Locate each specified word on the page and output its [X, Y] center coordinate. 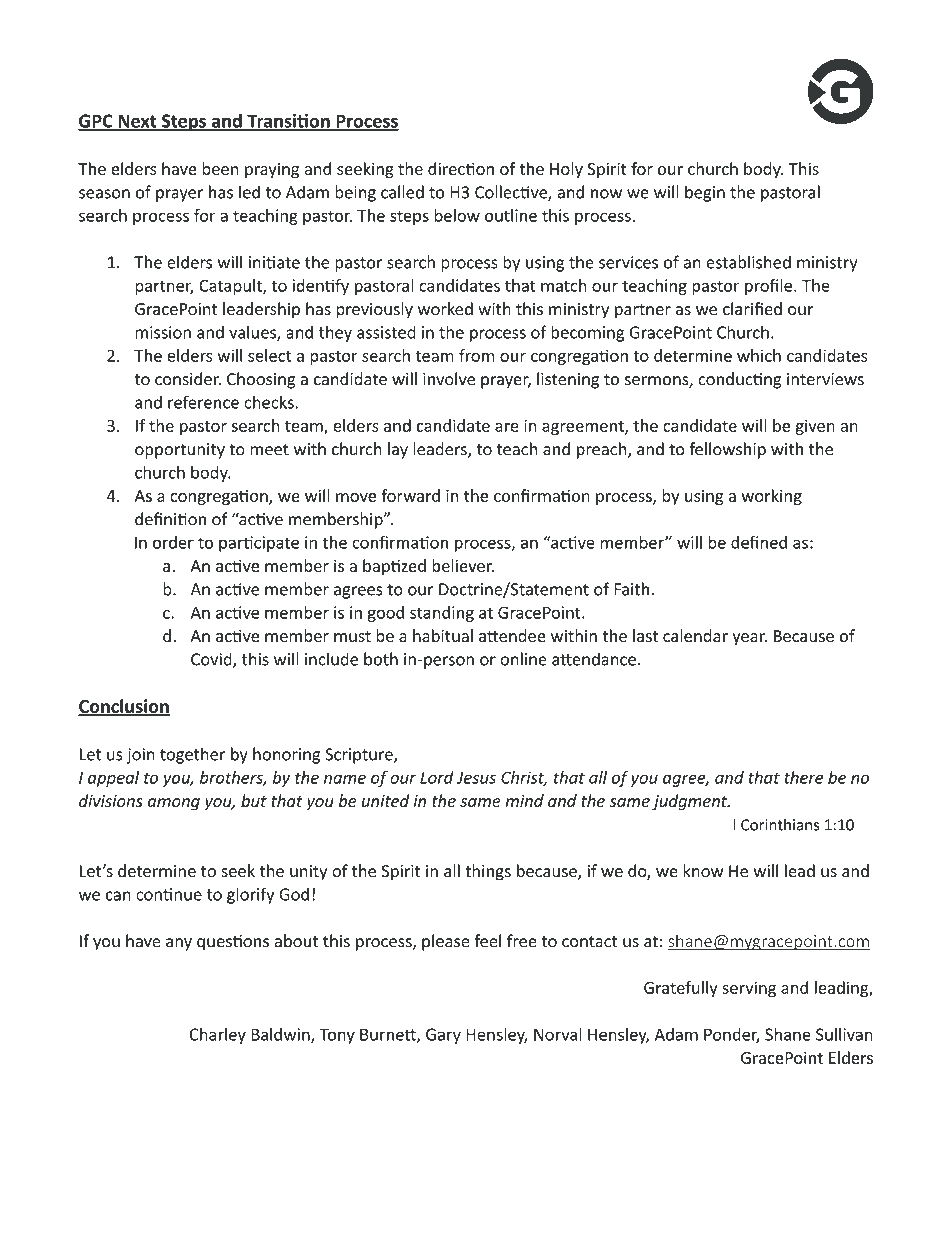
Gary [443, 1036]
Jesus [476, 777]
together [193, 755]
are [507, 427]
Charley [217, 1035]
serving [749, 989]
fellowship [727, 450]
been [220, 168]
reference [203, 402]
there [803, 777]
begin [705, 193]
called [402, 192]
